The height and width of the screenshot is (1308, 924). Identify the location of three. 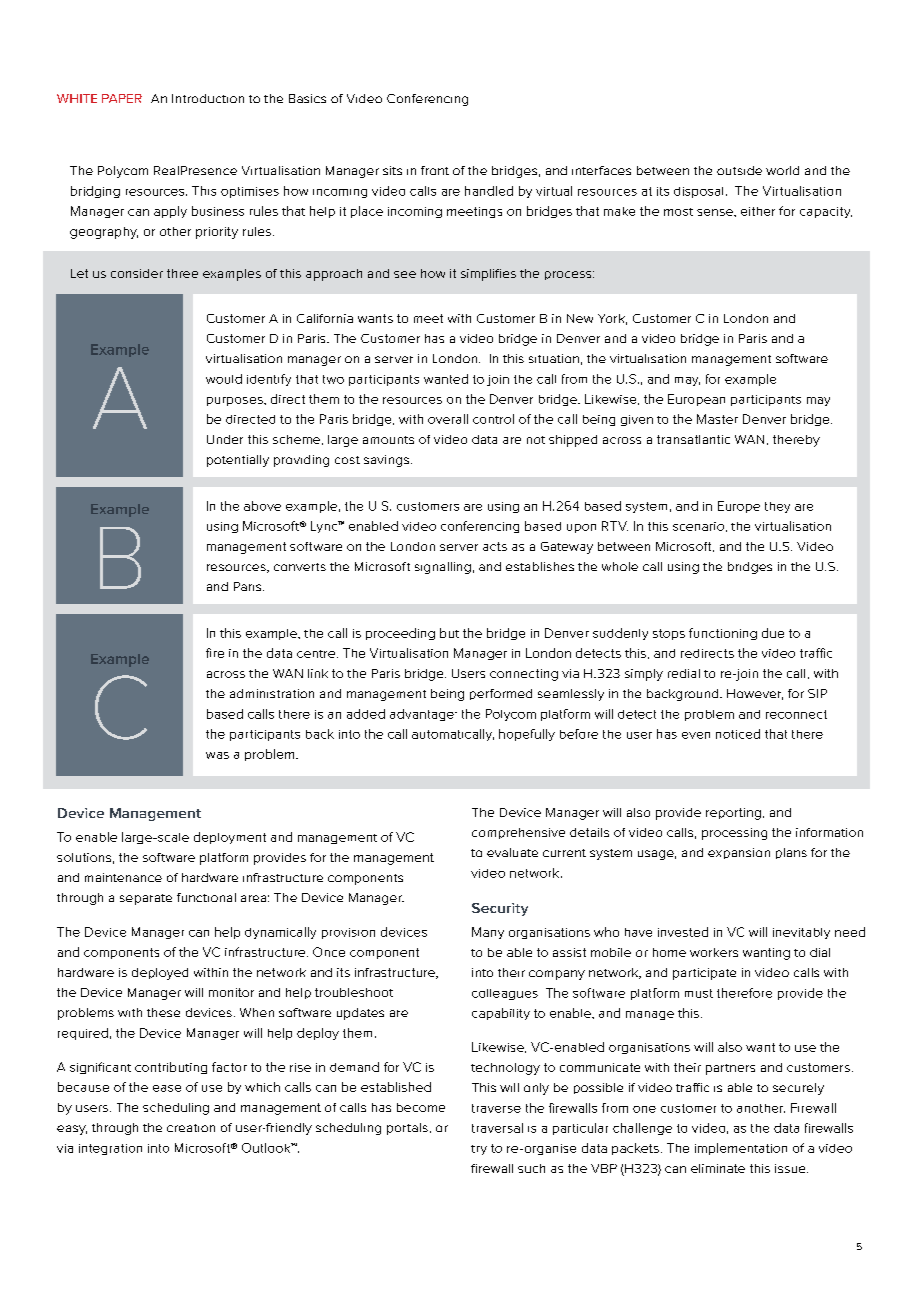
(182, 273).
